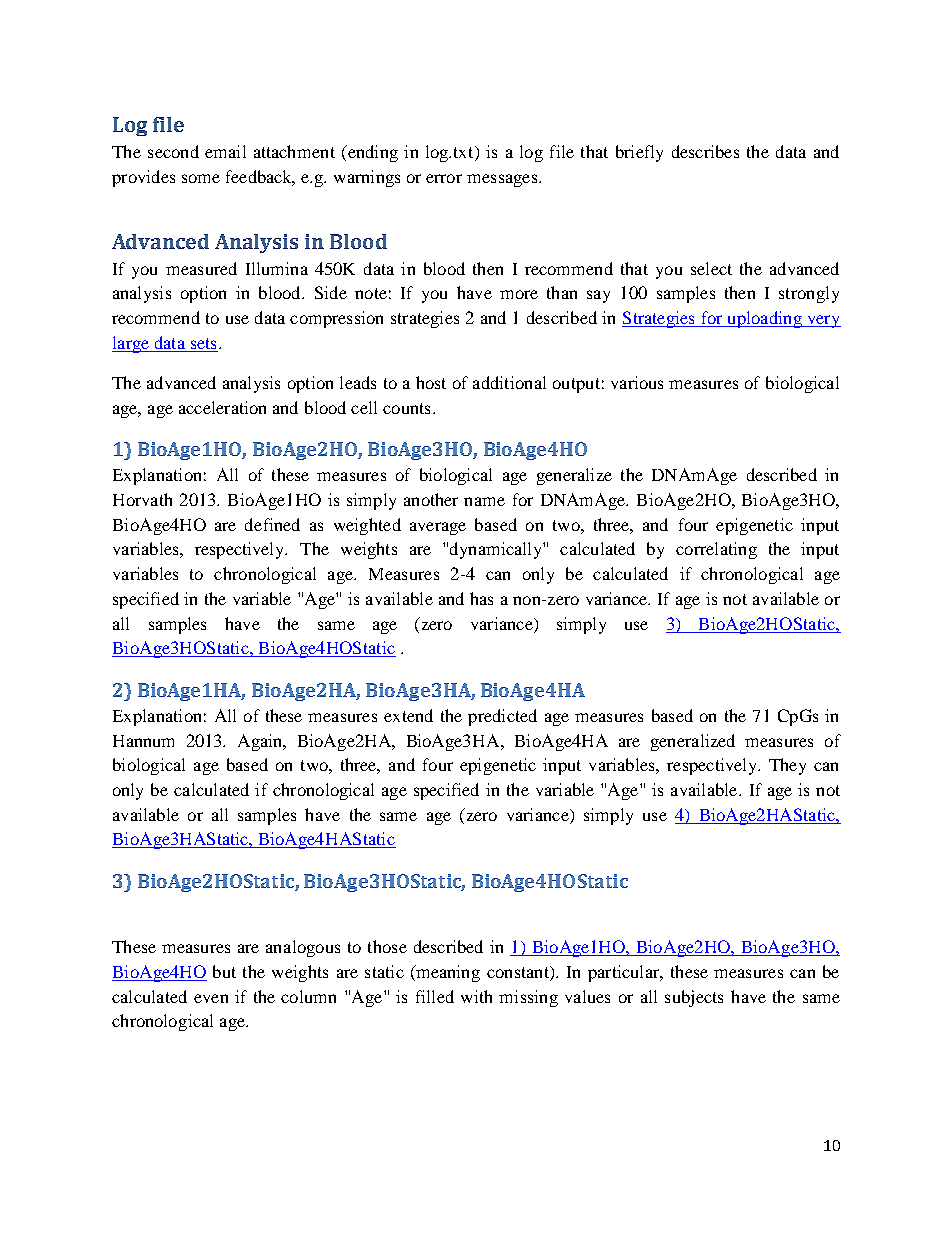  What do you see at coordinates (497, 550) in the document?
I see `dynamically` at bounding box center [497, 550].
